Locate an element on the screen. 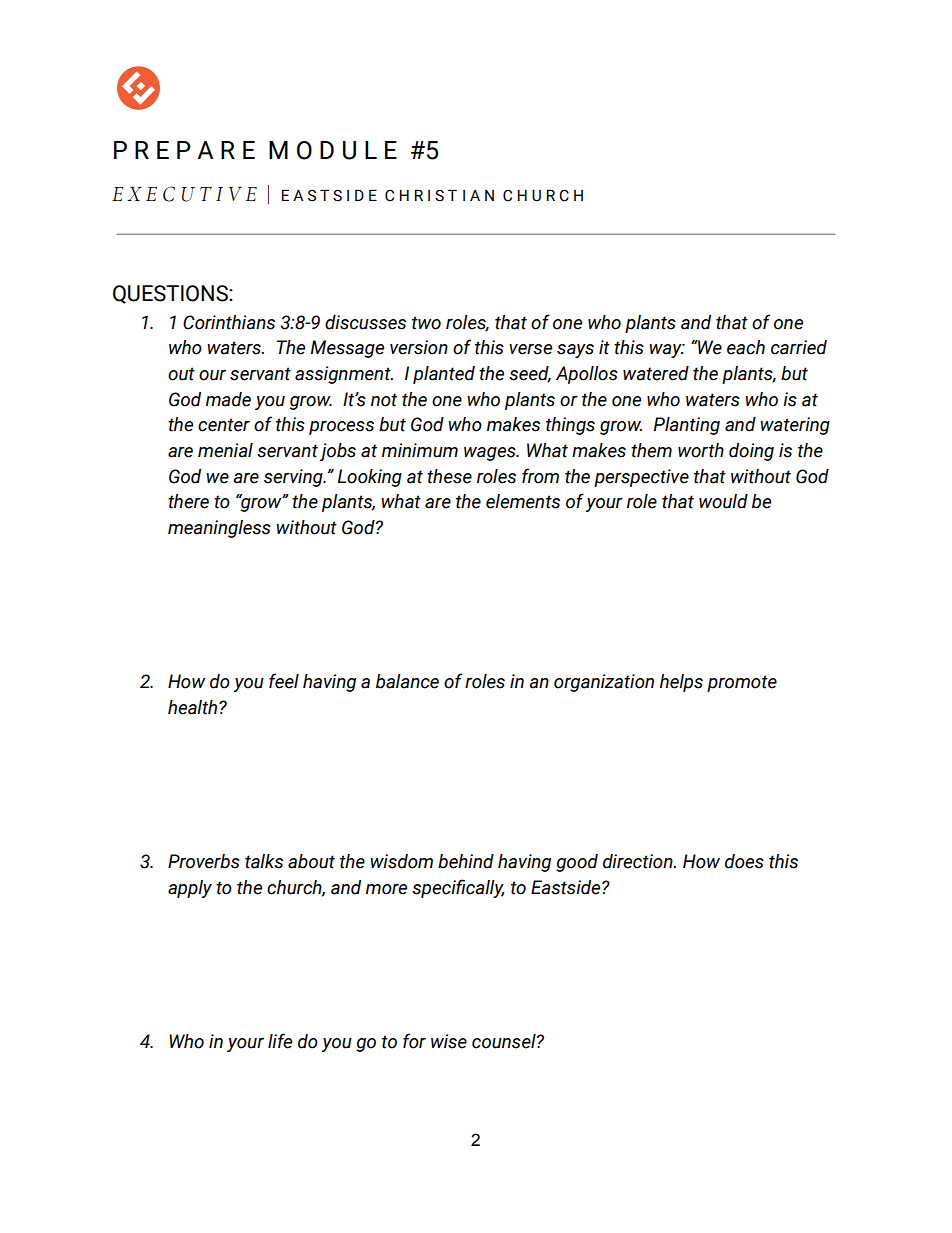 This screenshot has width=952, height=1233. does is located at coordinates (744, 861).
